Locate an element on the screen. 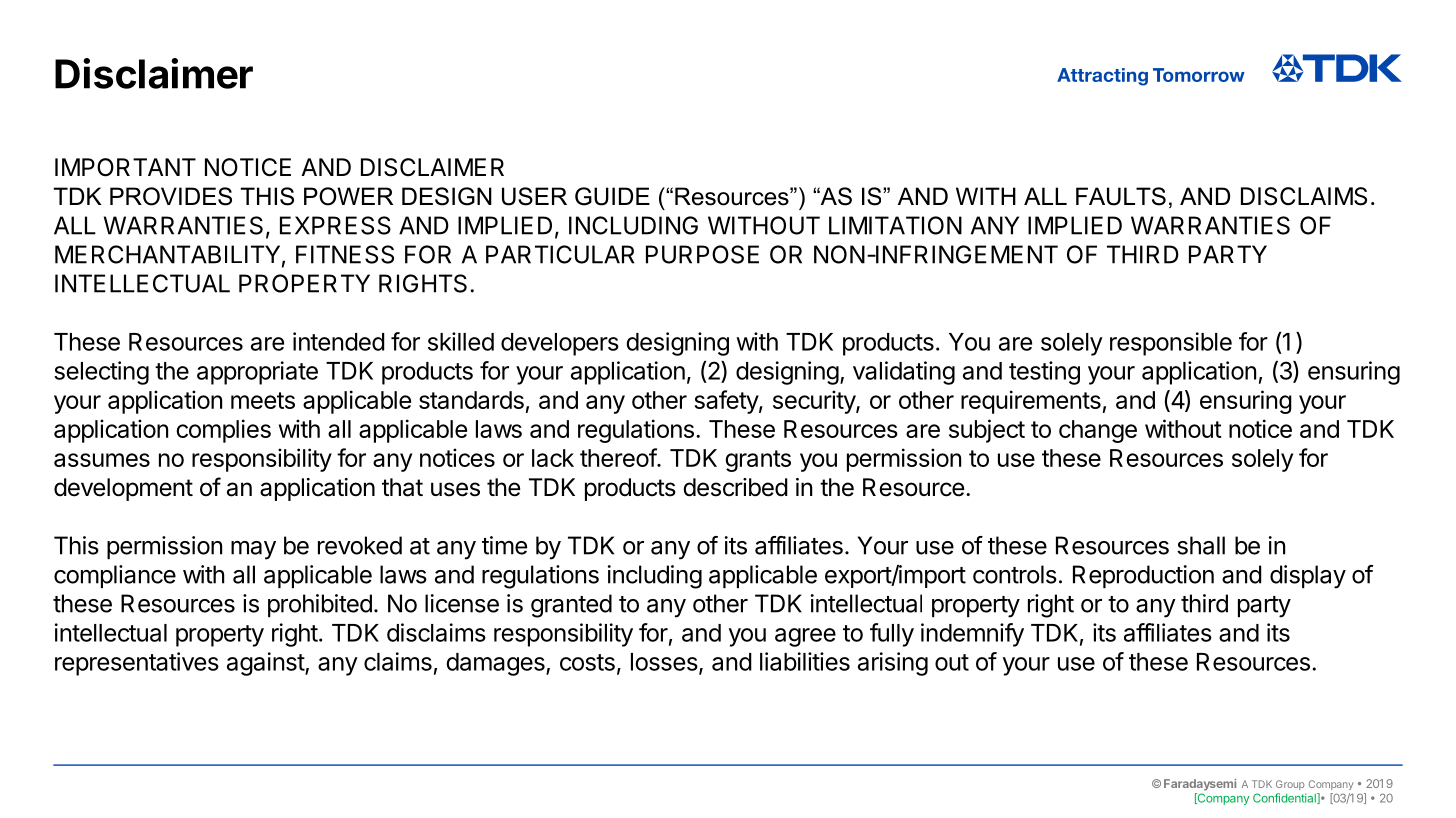 This screenshot has width=1456, height=818. FAULTS is located at coordinates (1121, 196).
